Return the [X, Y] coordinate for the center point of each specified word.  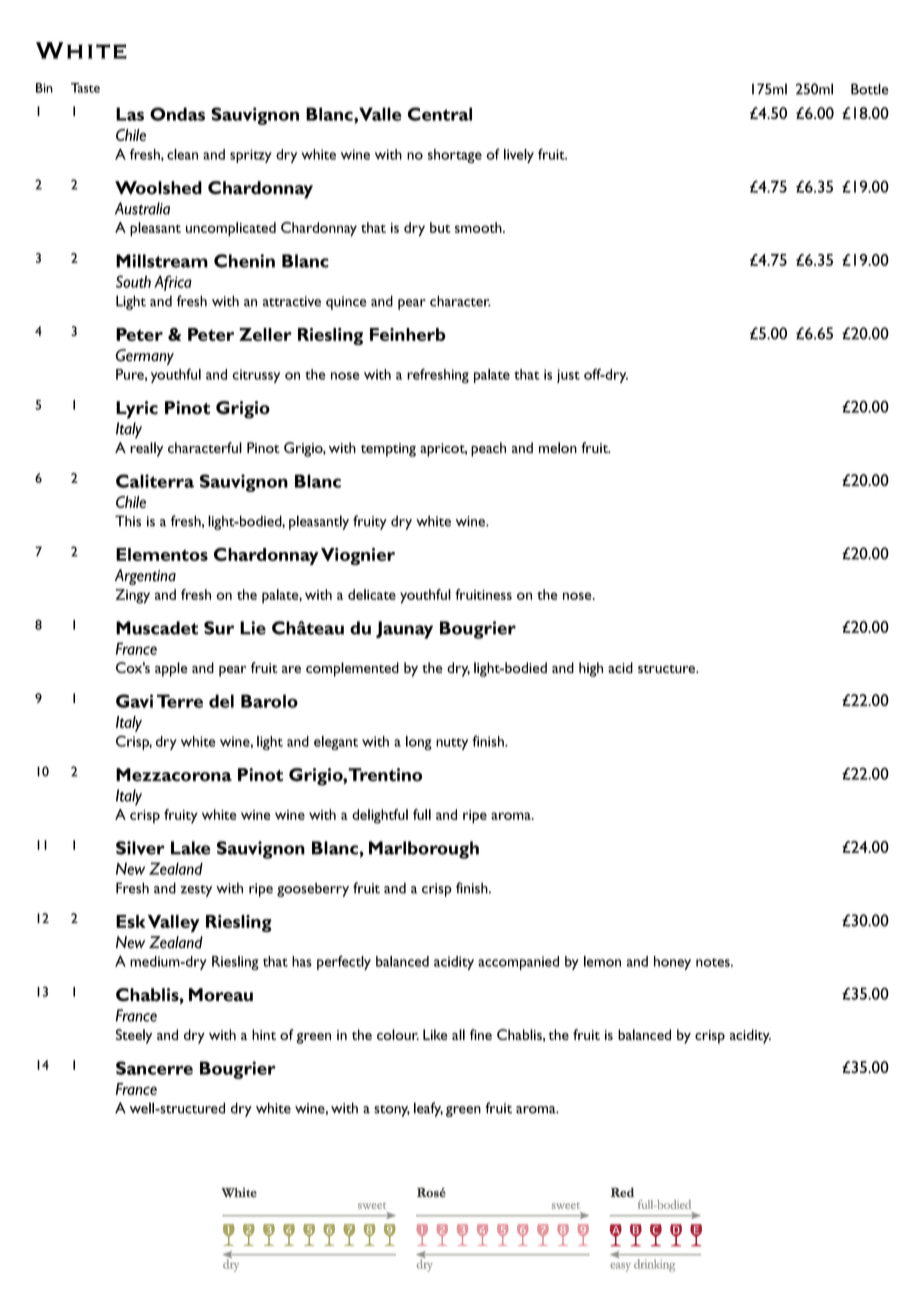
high [591, 669]
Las [130, 114]
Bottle [870, 89]
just [568, 376]
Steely [134, 1036]
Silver [140, 848]
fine [481, 1034]
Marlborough [424, 850]
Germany [144, 357]
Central [440, 114]
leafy [428, 1109]
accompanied [518, 963]
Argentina [145, 577]
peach [488, 449]
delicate [372, 594]
